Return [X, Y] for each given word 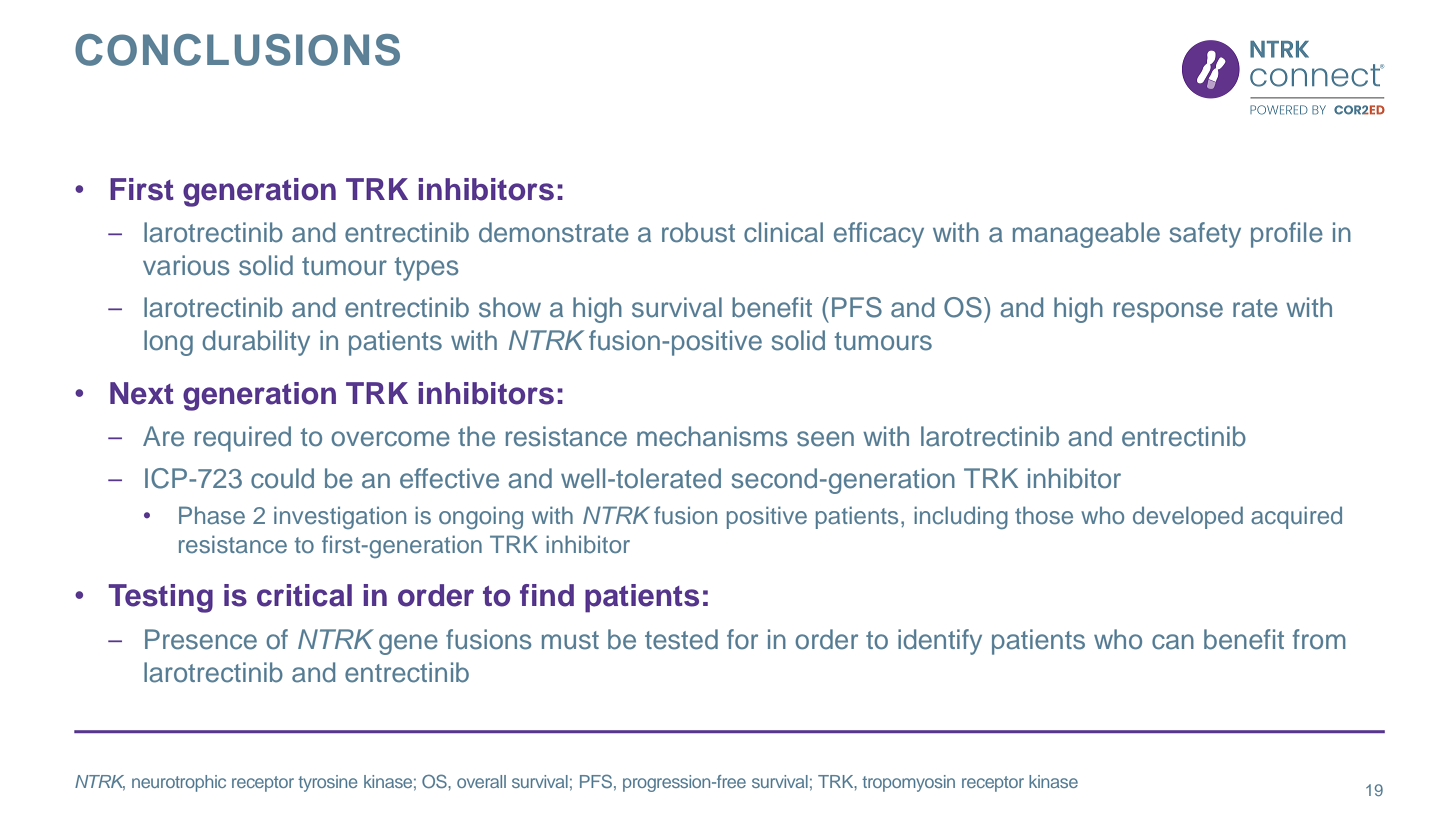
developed [1188, 517]
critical [304, 595]
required [243, 439]
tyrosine [327, 783]
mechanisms [712, 436]
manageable [1086, 235]
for [742, 639]
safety [1205, 235]
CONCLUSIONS [237, 50]
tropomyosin [908, 783]
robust [698, 232]
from [1319, 639]
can [1173, 642]
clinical [783, 232]
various [186, 265]
